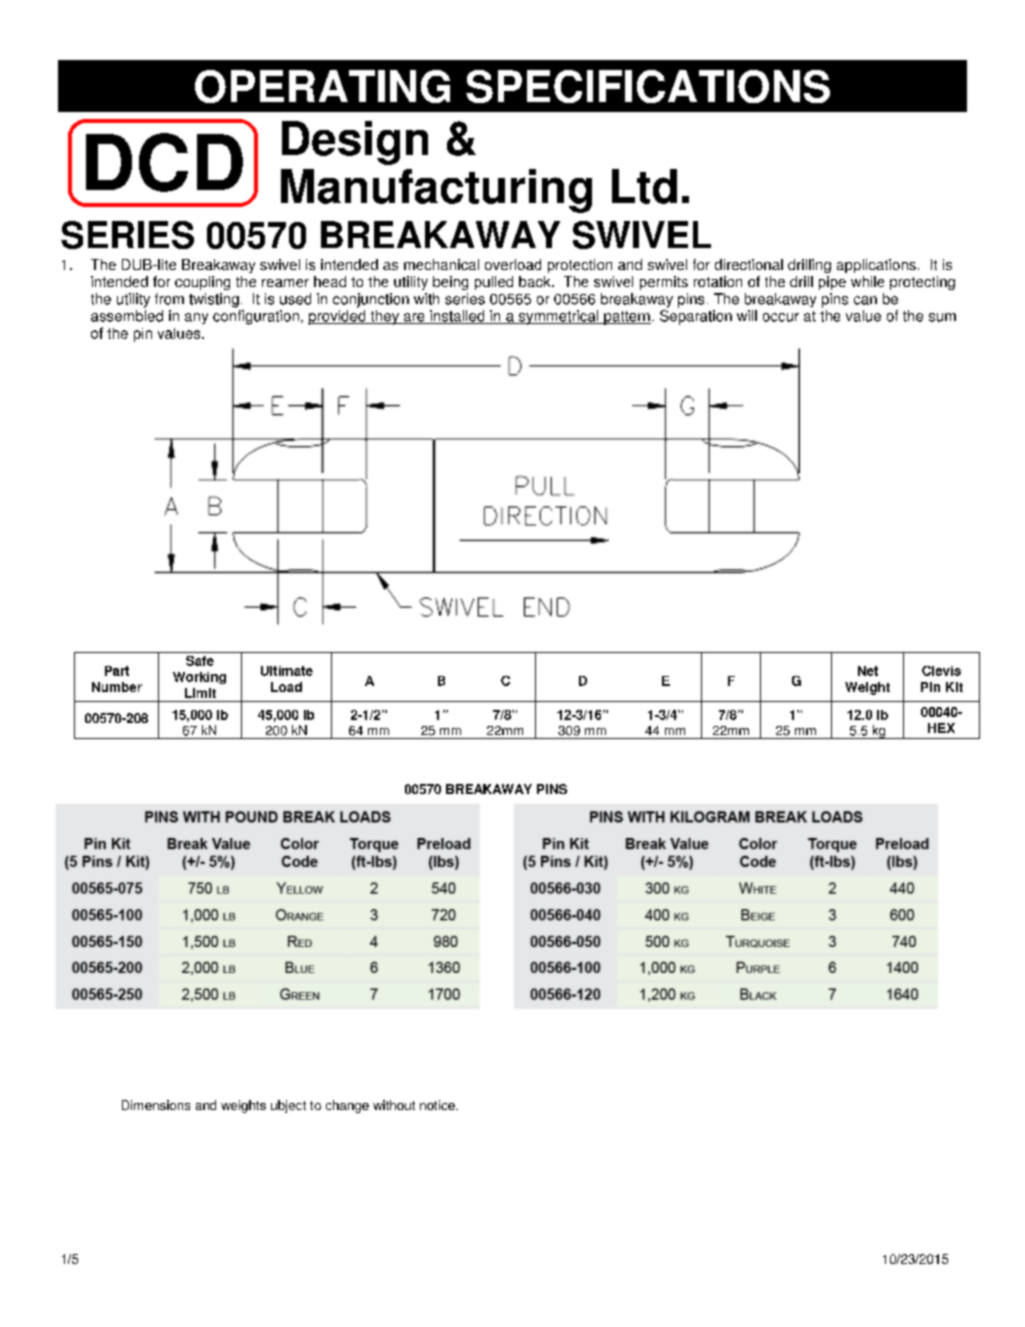 Image resolution: width=1025 pixels, height=1327 pixels. Describe the element at coordinates (865, 300) in the screenshot. I see `can` at that location.
